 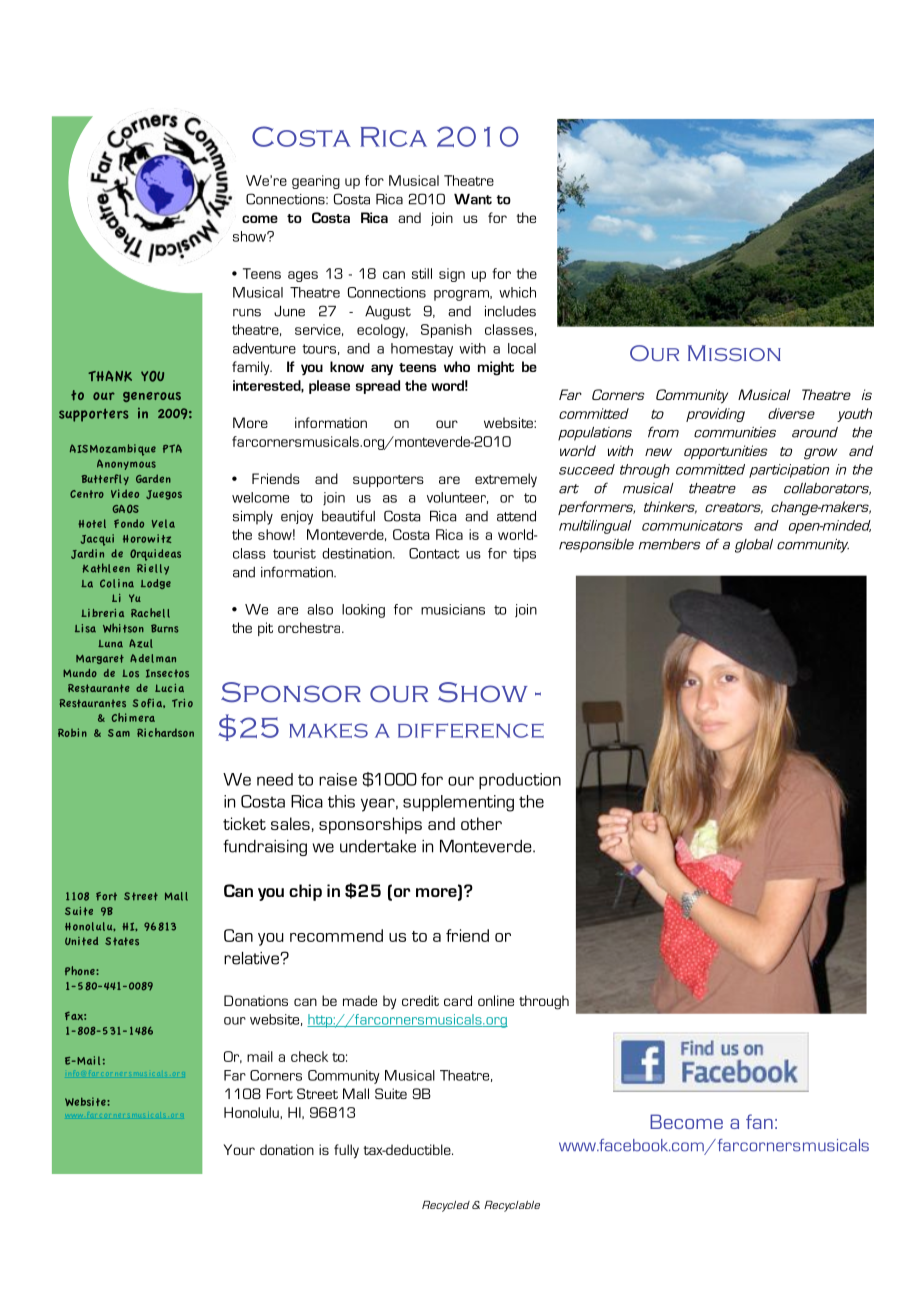 I want to click on spread, so click(x=378, y=387).
